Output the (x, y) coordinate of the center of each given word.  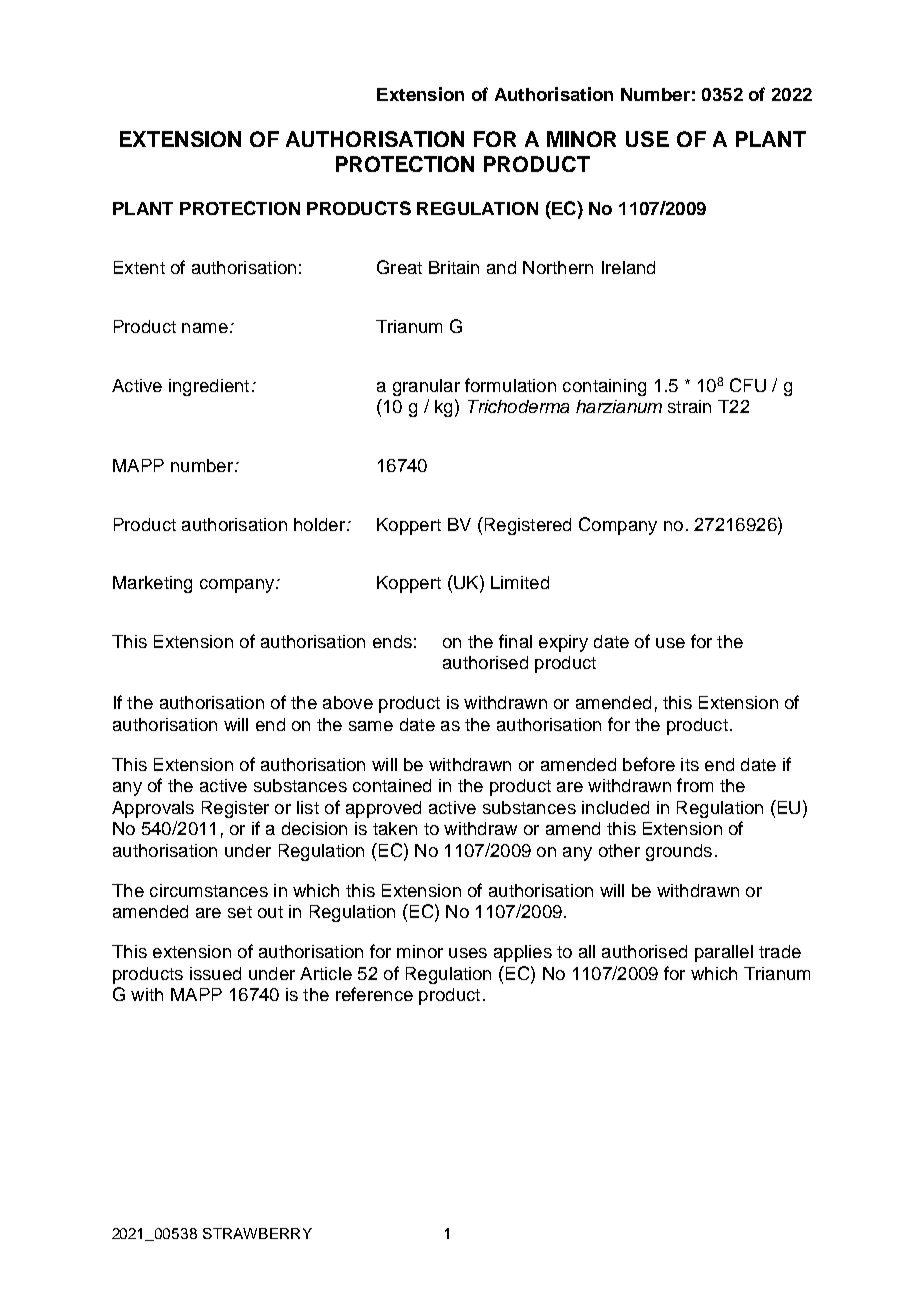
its (690, 764)
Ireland (628, 267)
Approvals (153, 809)
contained (392, 785)
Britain (454, 267)
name (205, 328)
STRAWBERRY (257, 1233)
